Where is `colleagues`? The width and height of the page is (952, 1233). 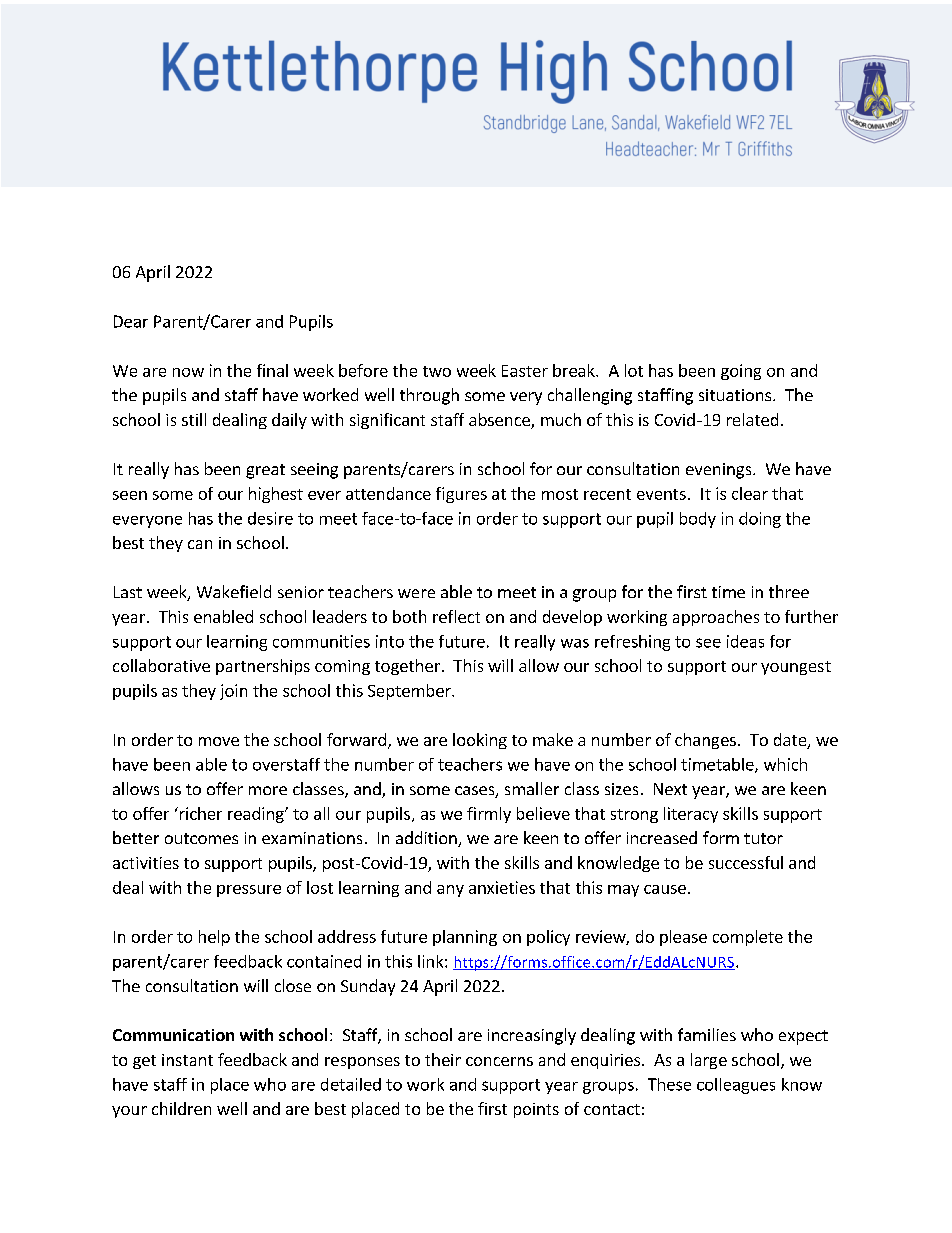 colleagues is located at coordinates (736, 1086).
